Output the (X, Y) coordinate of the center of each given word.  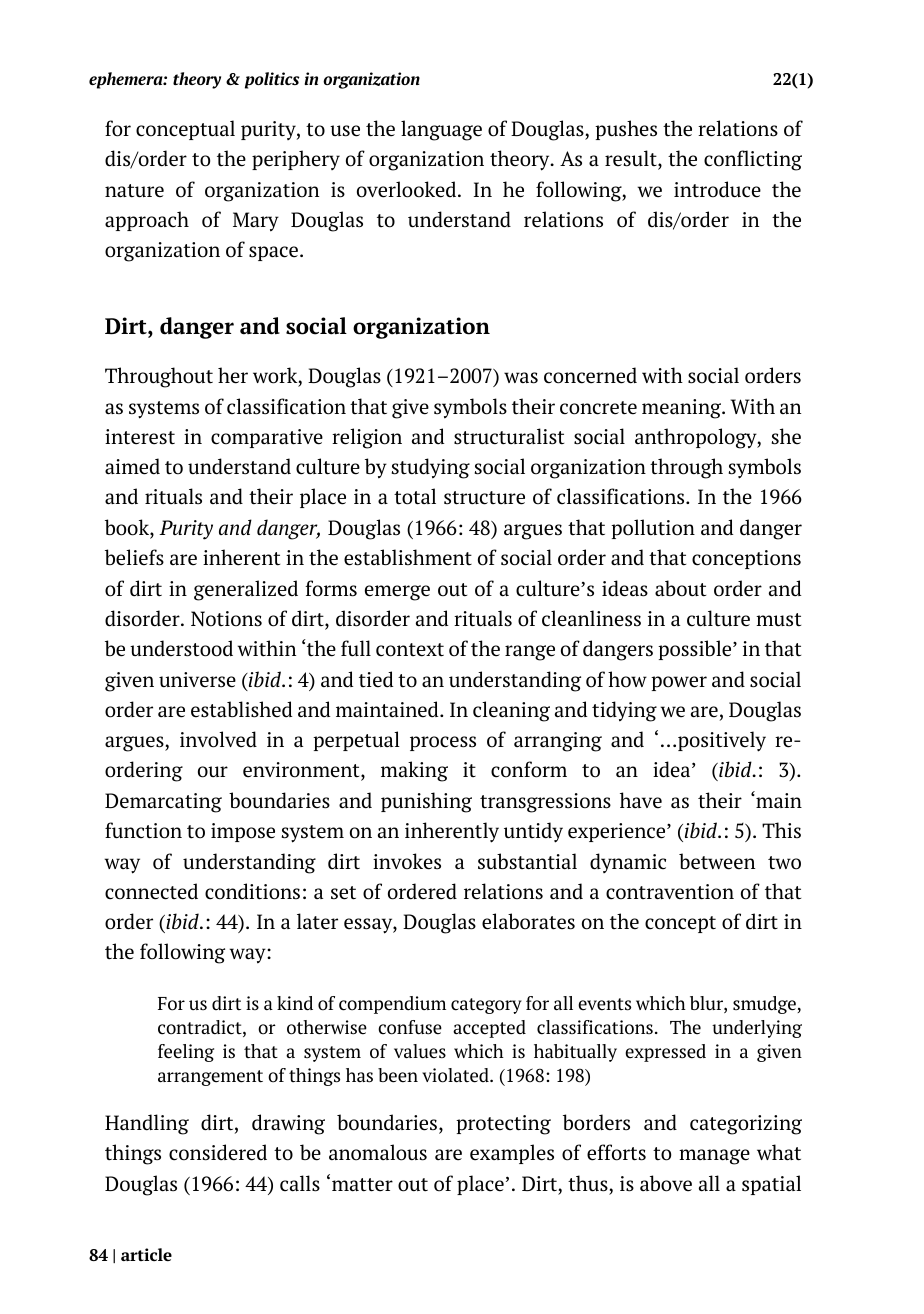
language (441, 130)
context (410, 650)
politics (272, 80)
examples (512, 1154)
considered (218, 1152)
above (666, 1183)
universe (197, 680)
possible (696, 650)
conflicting (753, 160)
